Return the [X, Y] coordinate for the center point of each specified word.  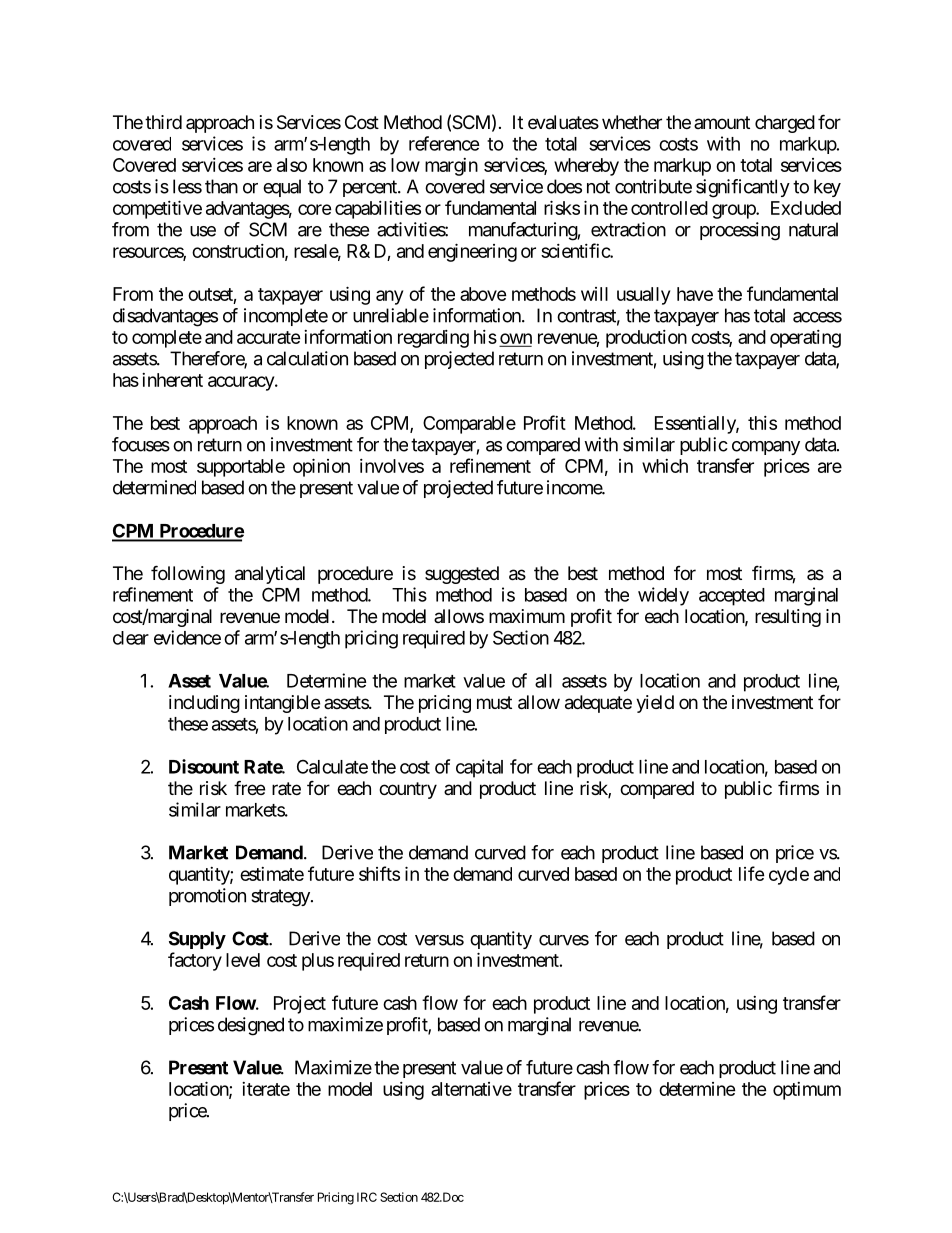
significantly [743, 188]
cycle [789, 876]
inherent [172, 380]
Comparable [469, 425]
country [408, 790]
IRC [367, 1197]
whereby [586, 167]
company [766, 448]
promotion [207, 897]
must [494, 702]
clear [131, 638]
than [221, 186]
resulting [788, 618]
